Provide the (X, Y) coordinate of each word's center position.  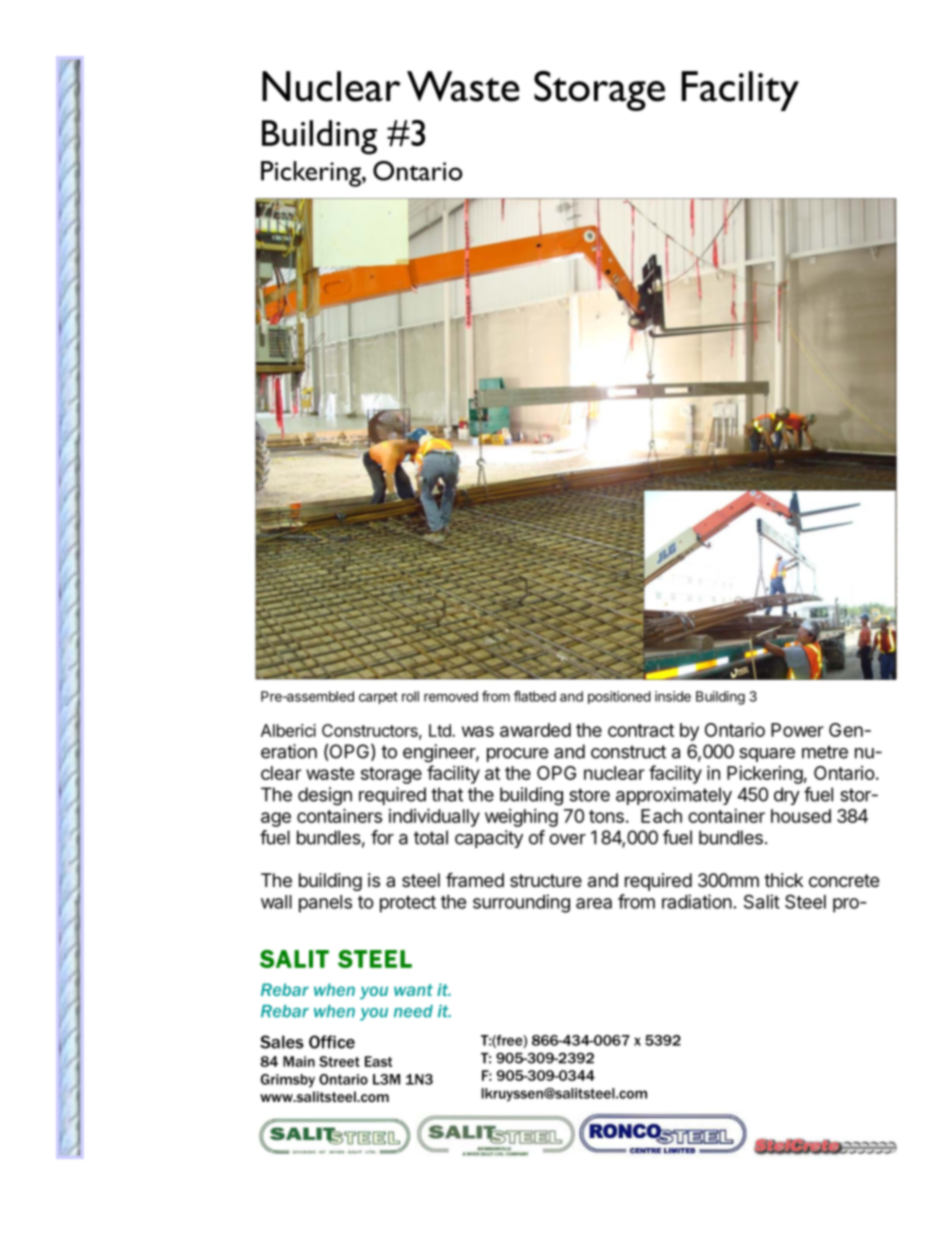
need (413, 1011)
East (378, 1061)
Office (332, 1042)
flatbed (535, 696)
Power (797, 730)
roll (410, 696)
